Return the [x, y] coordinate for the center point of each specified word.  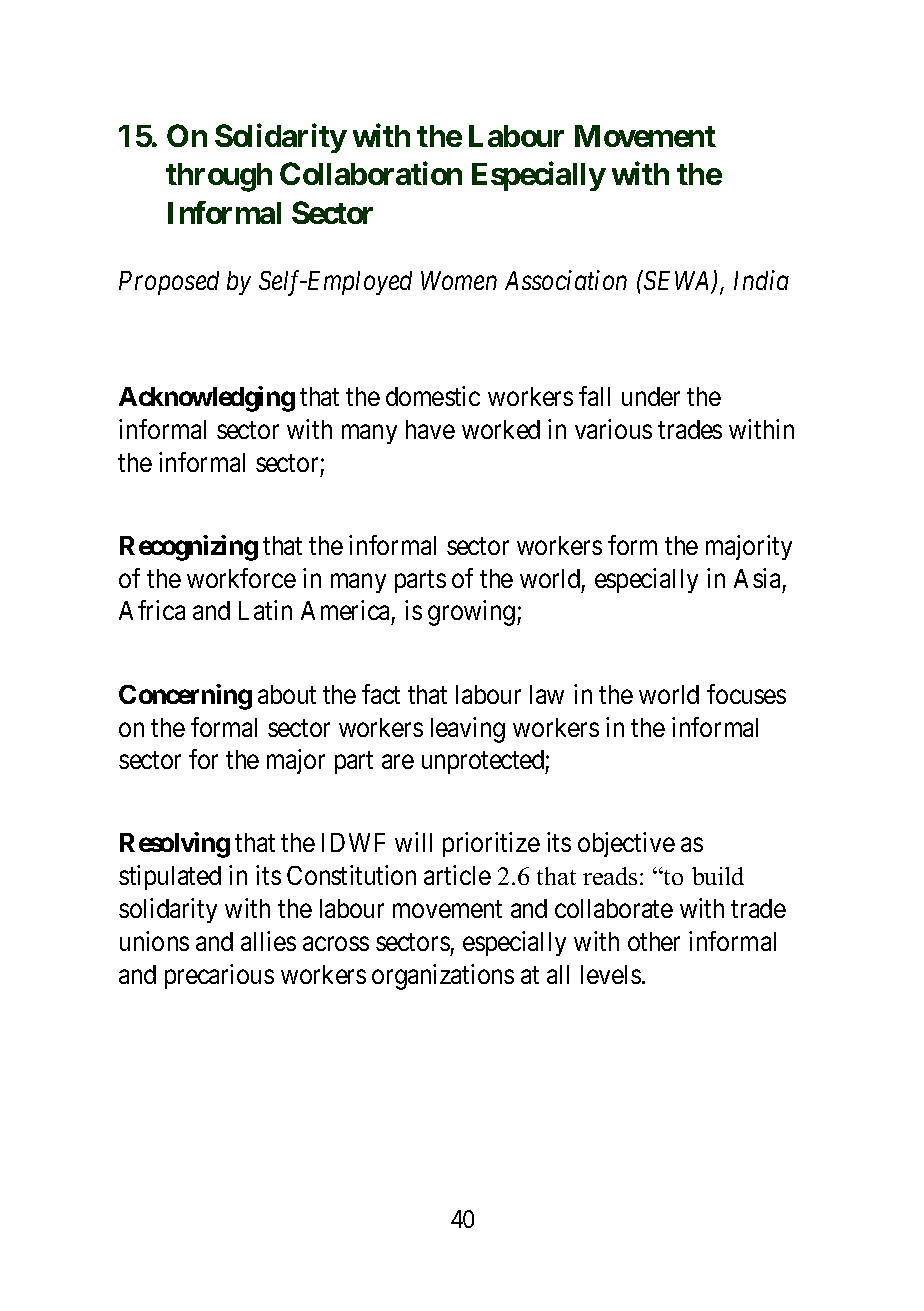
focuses [746, 694]
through [219, 177]
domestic [433, 396]
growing [471, 613]
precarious [219, 976]
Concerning [185, 697]
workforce [241, 578]
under [651, 396]
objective [626, 844]
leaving [468, 730]
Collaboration [371, 173]
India [761, 280]
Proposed [169, 283]
